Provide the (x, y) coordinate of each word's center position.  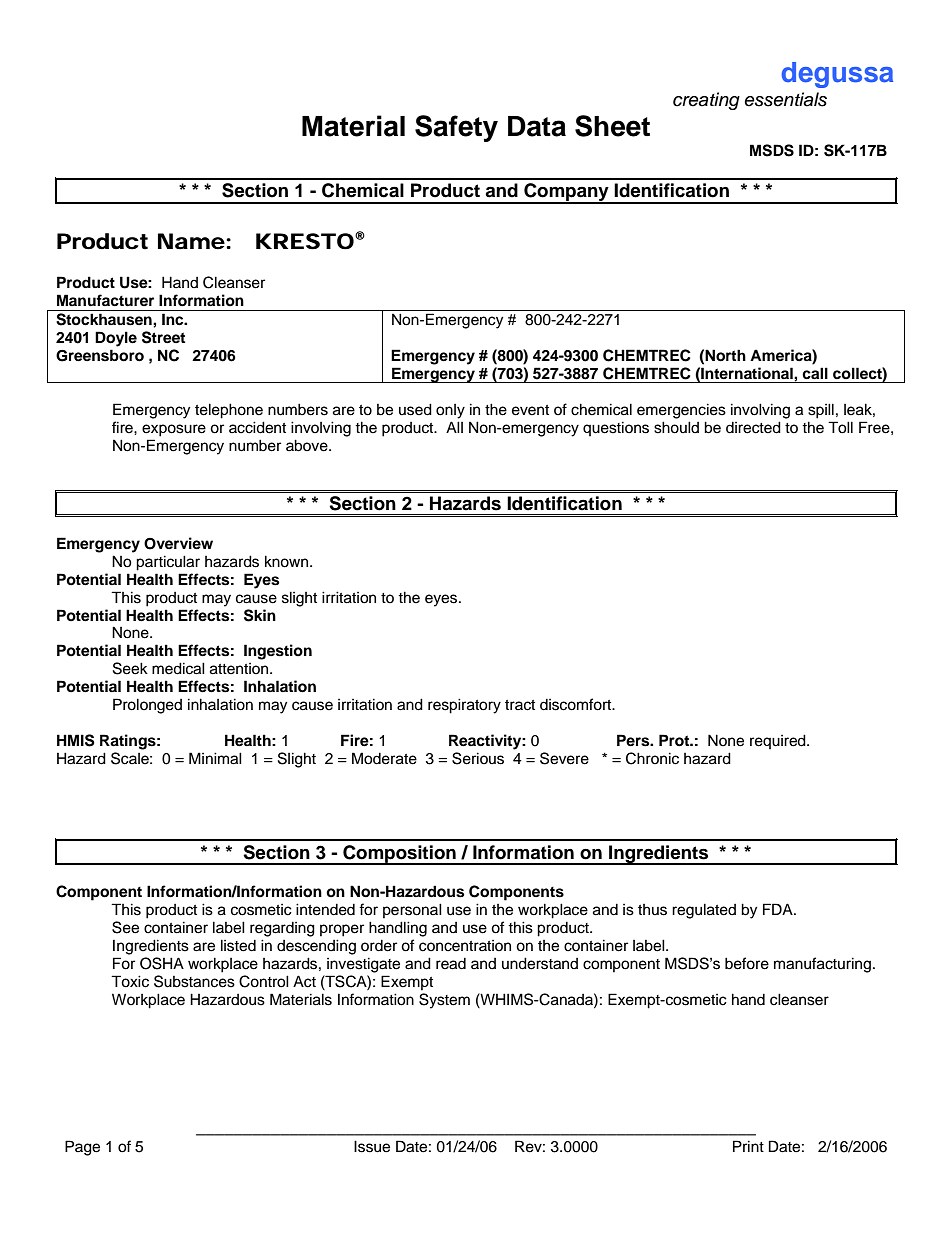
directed (753, 427)
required (779, 741)
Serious (478, 758)
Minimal (215, 758)
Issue (372, 1146)
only (450, 411)
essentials (785, 99)
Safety (456, 128)
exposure (174, 430)
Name (191, 241)
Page (82, 1148)
